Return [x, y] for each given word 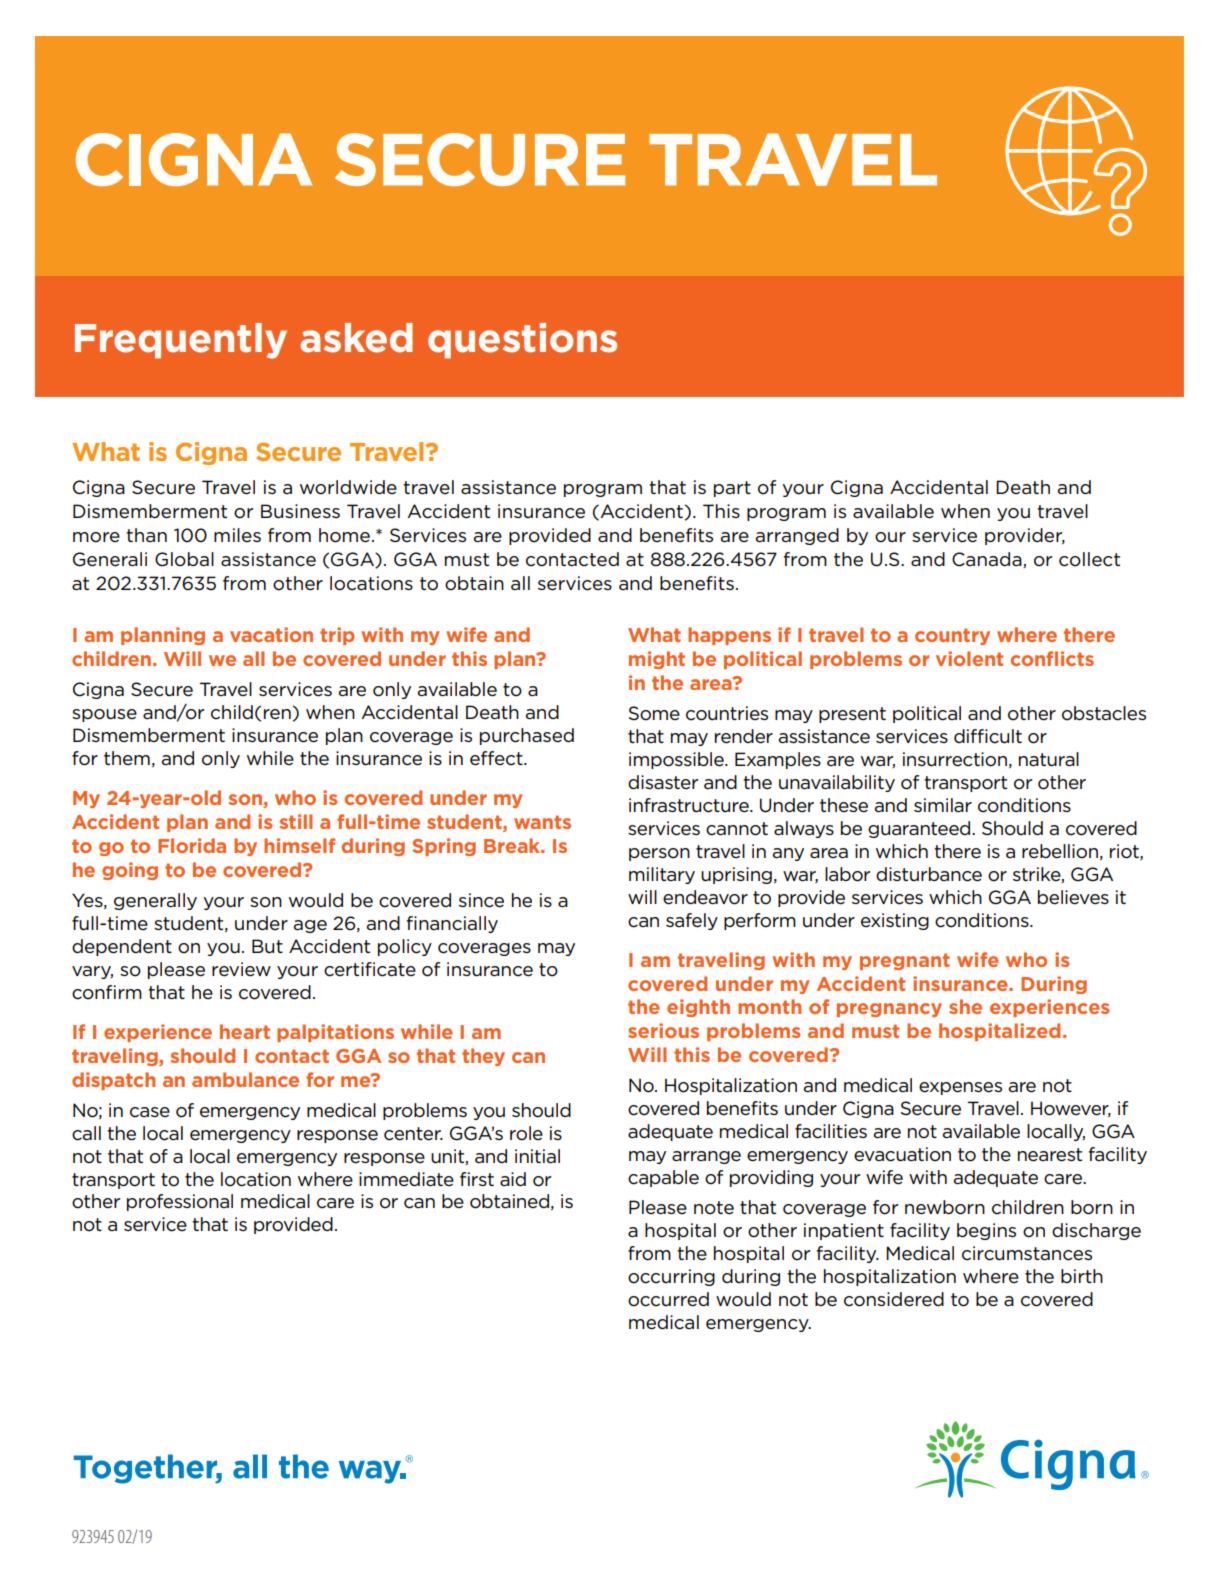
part [732, 489]
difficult [988, 736]
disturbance [929, 874]
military [662, 875]
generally [155, 901]
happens [729, 636]
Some [654, 713]
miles [237, 535]
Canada [988, 560]
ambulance [245, 1079]
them [127, 758]
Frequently [181, 341]
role [526, 1133]
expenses [960, 1088]
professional [180, 1202]
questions [522, 341]
